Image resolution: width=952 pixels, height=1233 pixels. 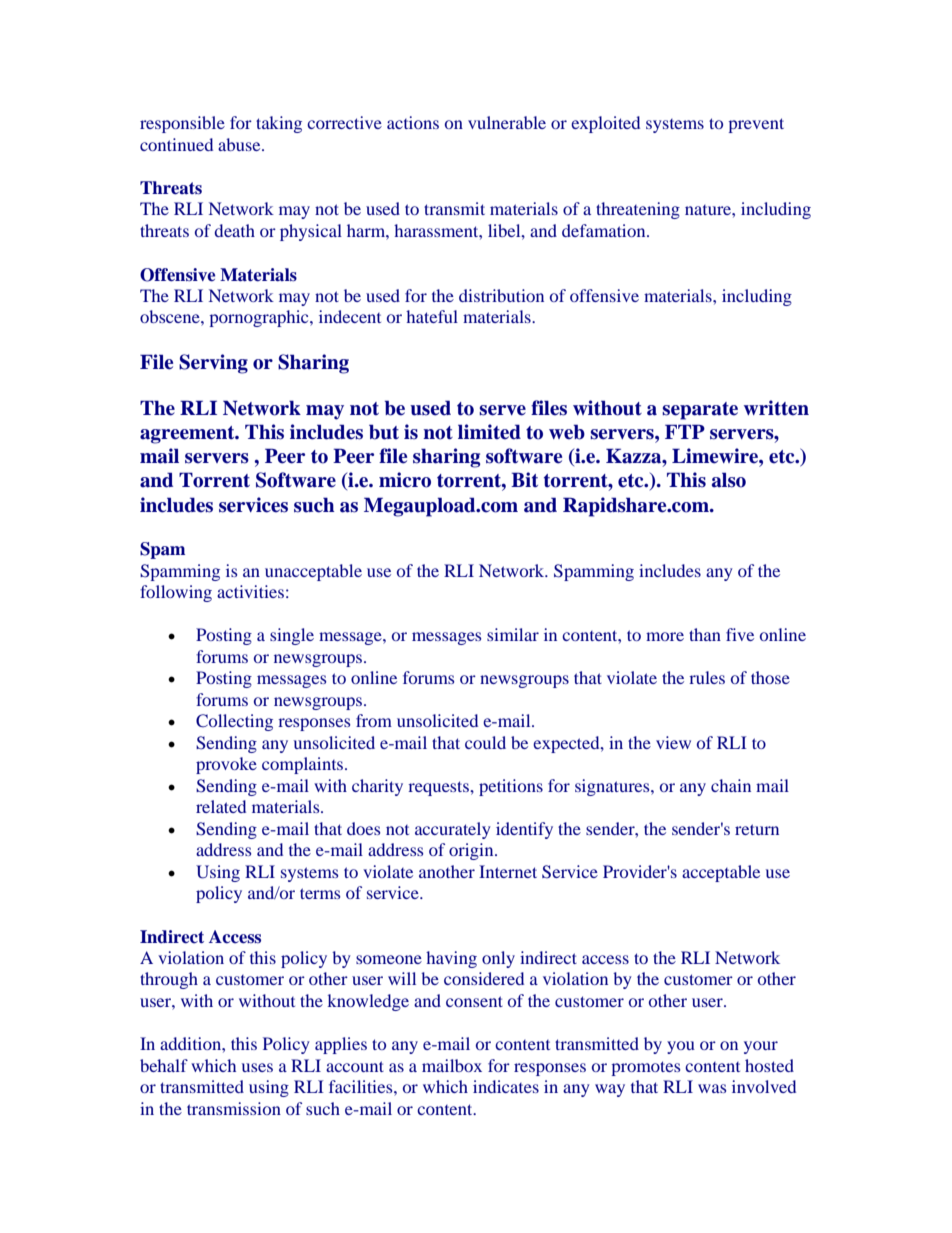 I want to click on agreement, so click(x=188, y=435).
